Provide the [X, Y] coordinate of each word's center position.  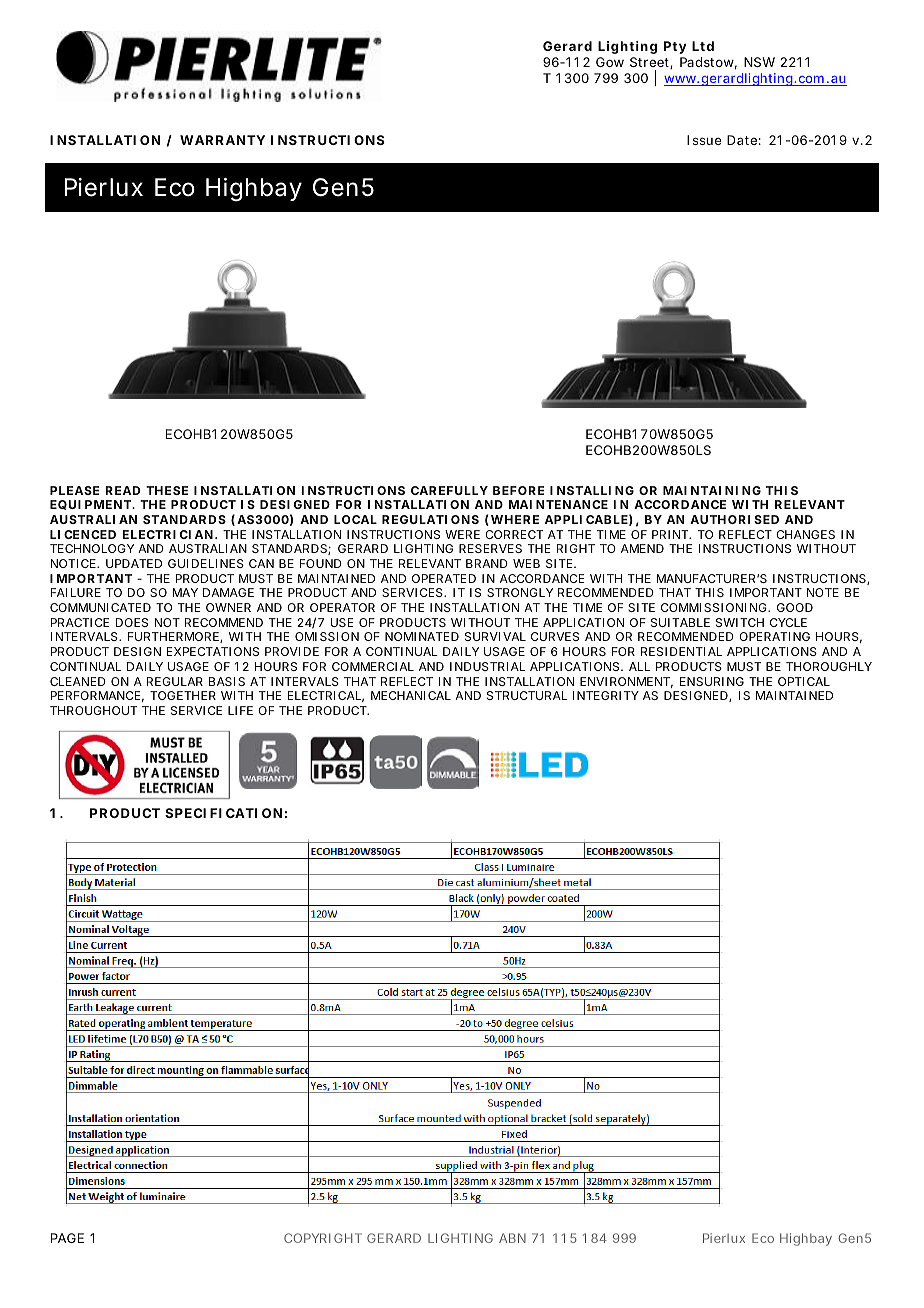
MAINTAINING [712, 490]
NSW [759, 62]
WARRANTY [222, 140]
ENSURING [712, 681]
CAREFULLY [449, 490]
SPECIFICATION [223, 813]
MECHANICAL [411, 695]
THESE [167, 490]
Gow [610, 62]
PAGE [67, 1238]
